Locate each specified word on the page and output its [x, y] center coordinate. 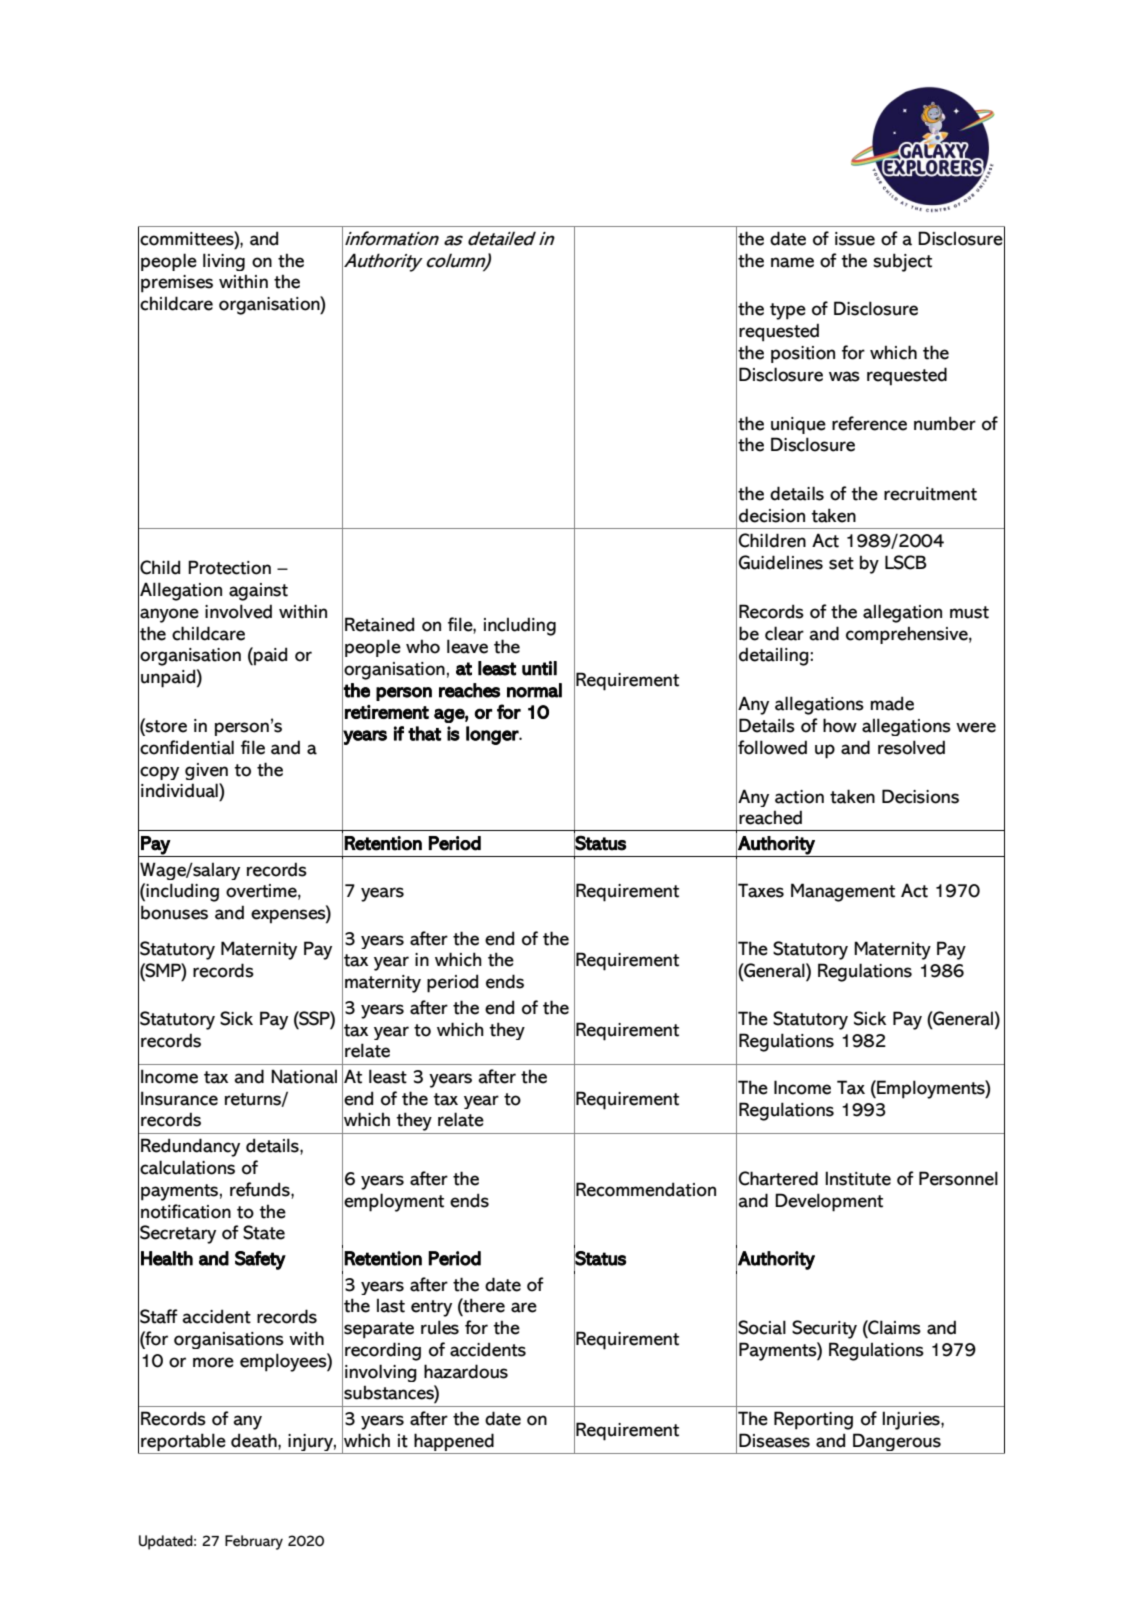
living [224, 262]
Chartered [778, 1178]
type [788, 311]
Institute [858, 1178]
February [254, 1542]
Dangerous [897, 1443]
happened [454, 1443]
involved [238, 611]
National [304, 1076]
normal [534, 690]
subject [902, 262]
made [892, 703]
